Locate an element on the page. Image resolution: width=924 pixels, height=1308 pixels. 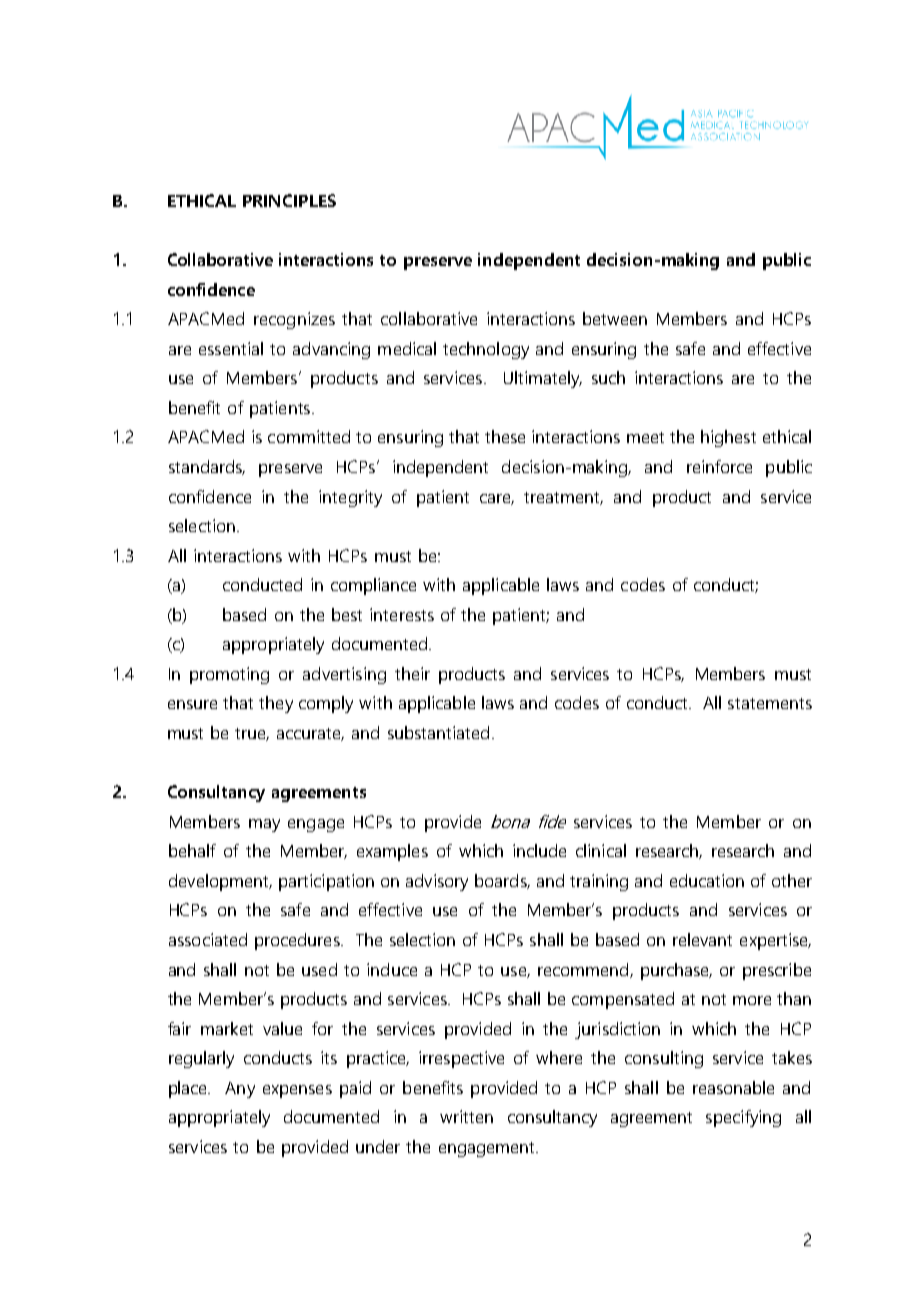
technology is located at coordinates (486, 350).
